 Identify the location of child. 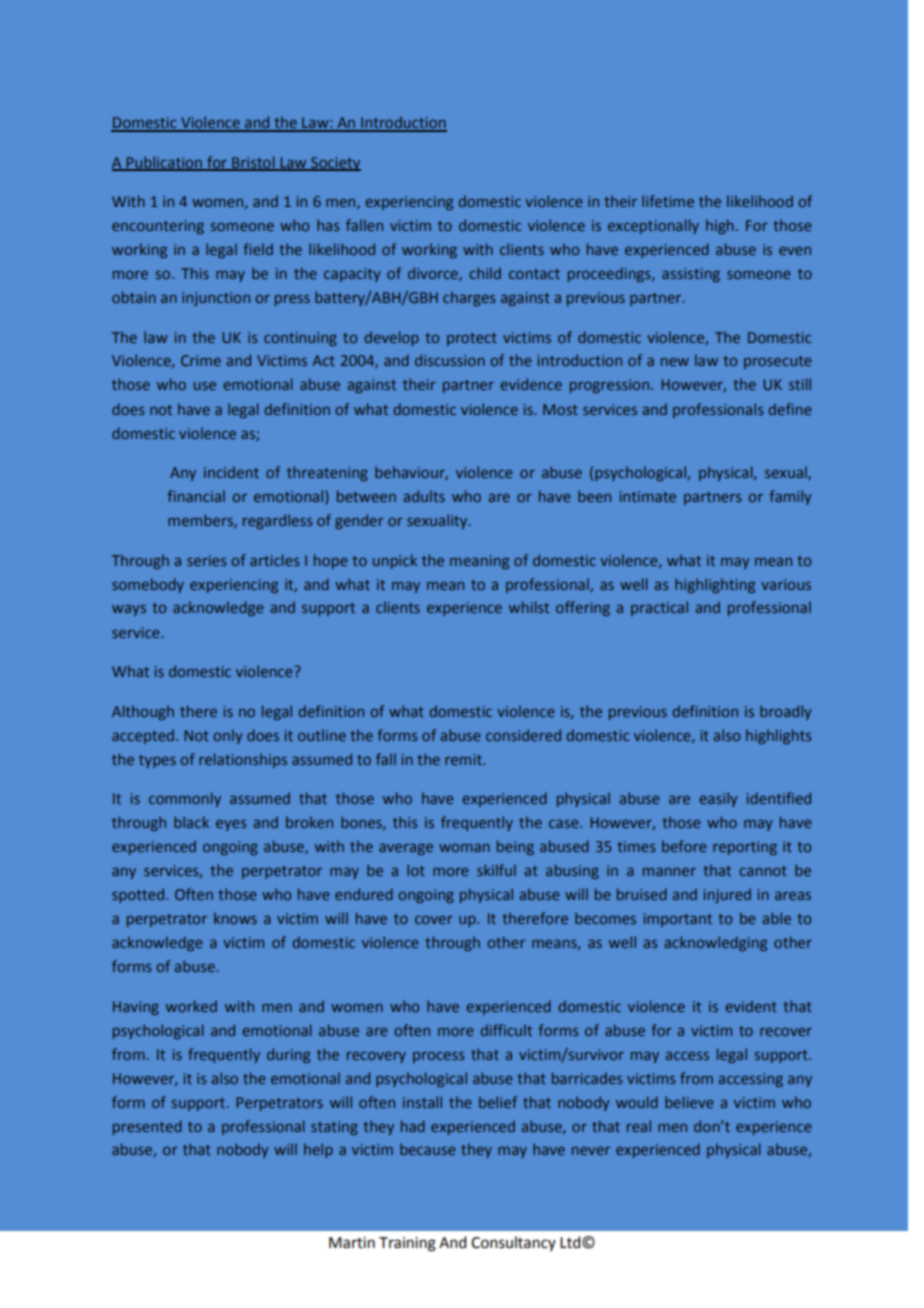
(485, 273).
